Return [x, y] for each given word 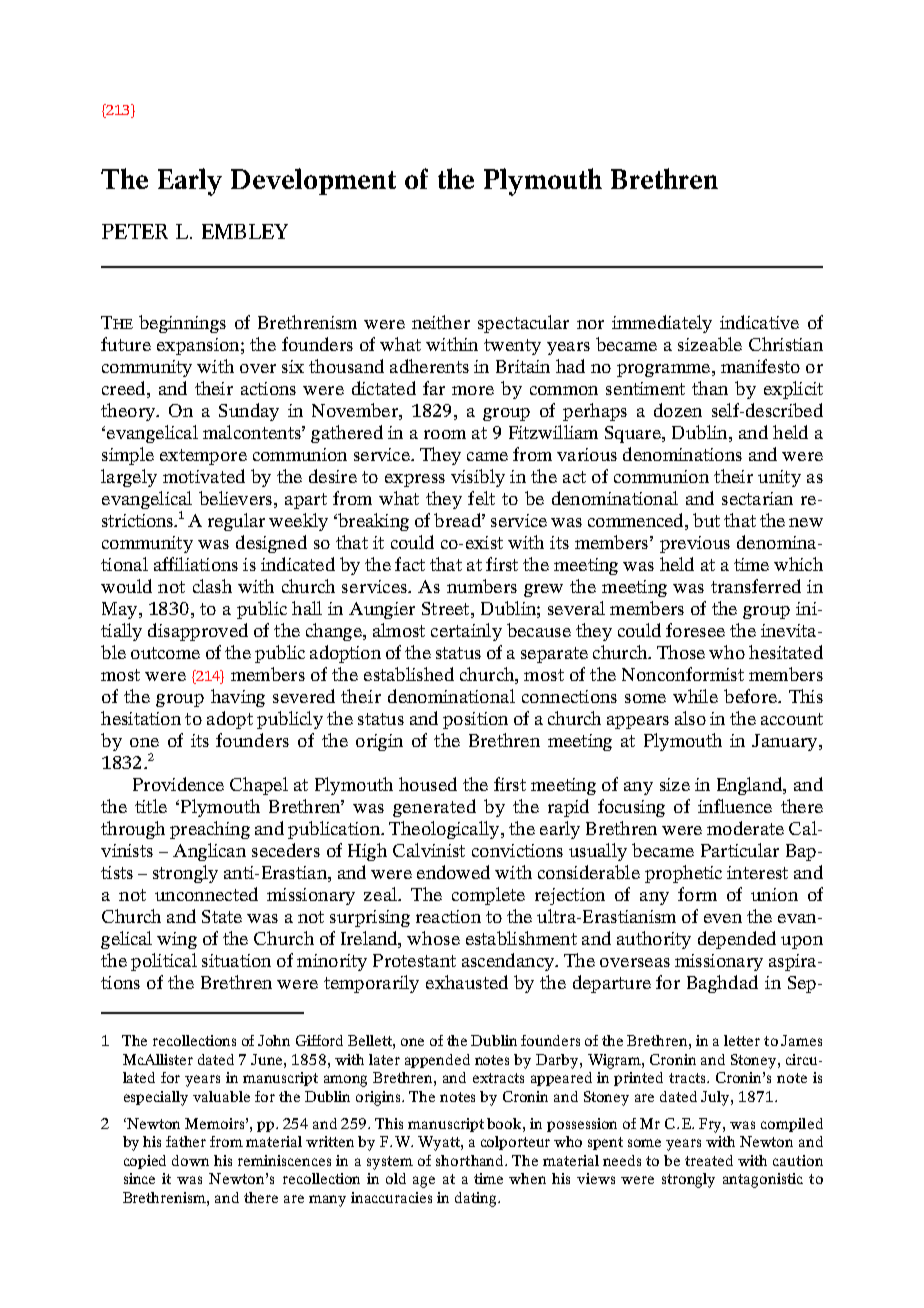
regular [236, 522]
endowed [453, 872]
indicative [759, 322]
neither [441, 322]
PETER [135, 231]
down [190, 1160]
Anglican [209, 852]
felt [481, 498]
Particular [740, 850]
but [706, 520]
